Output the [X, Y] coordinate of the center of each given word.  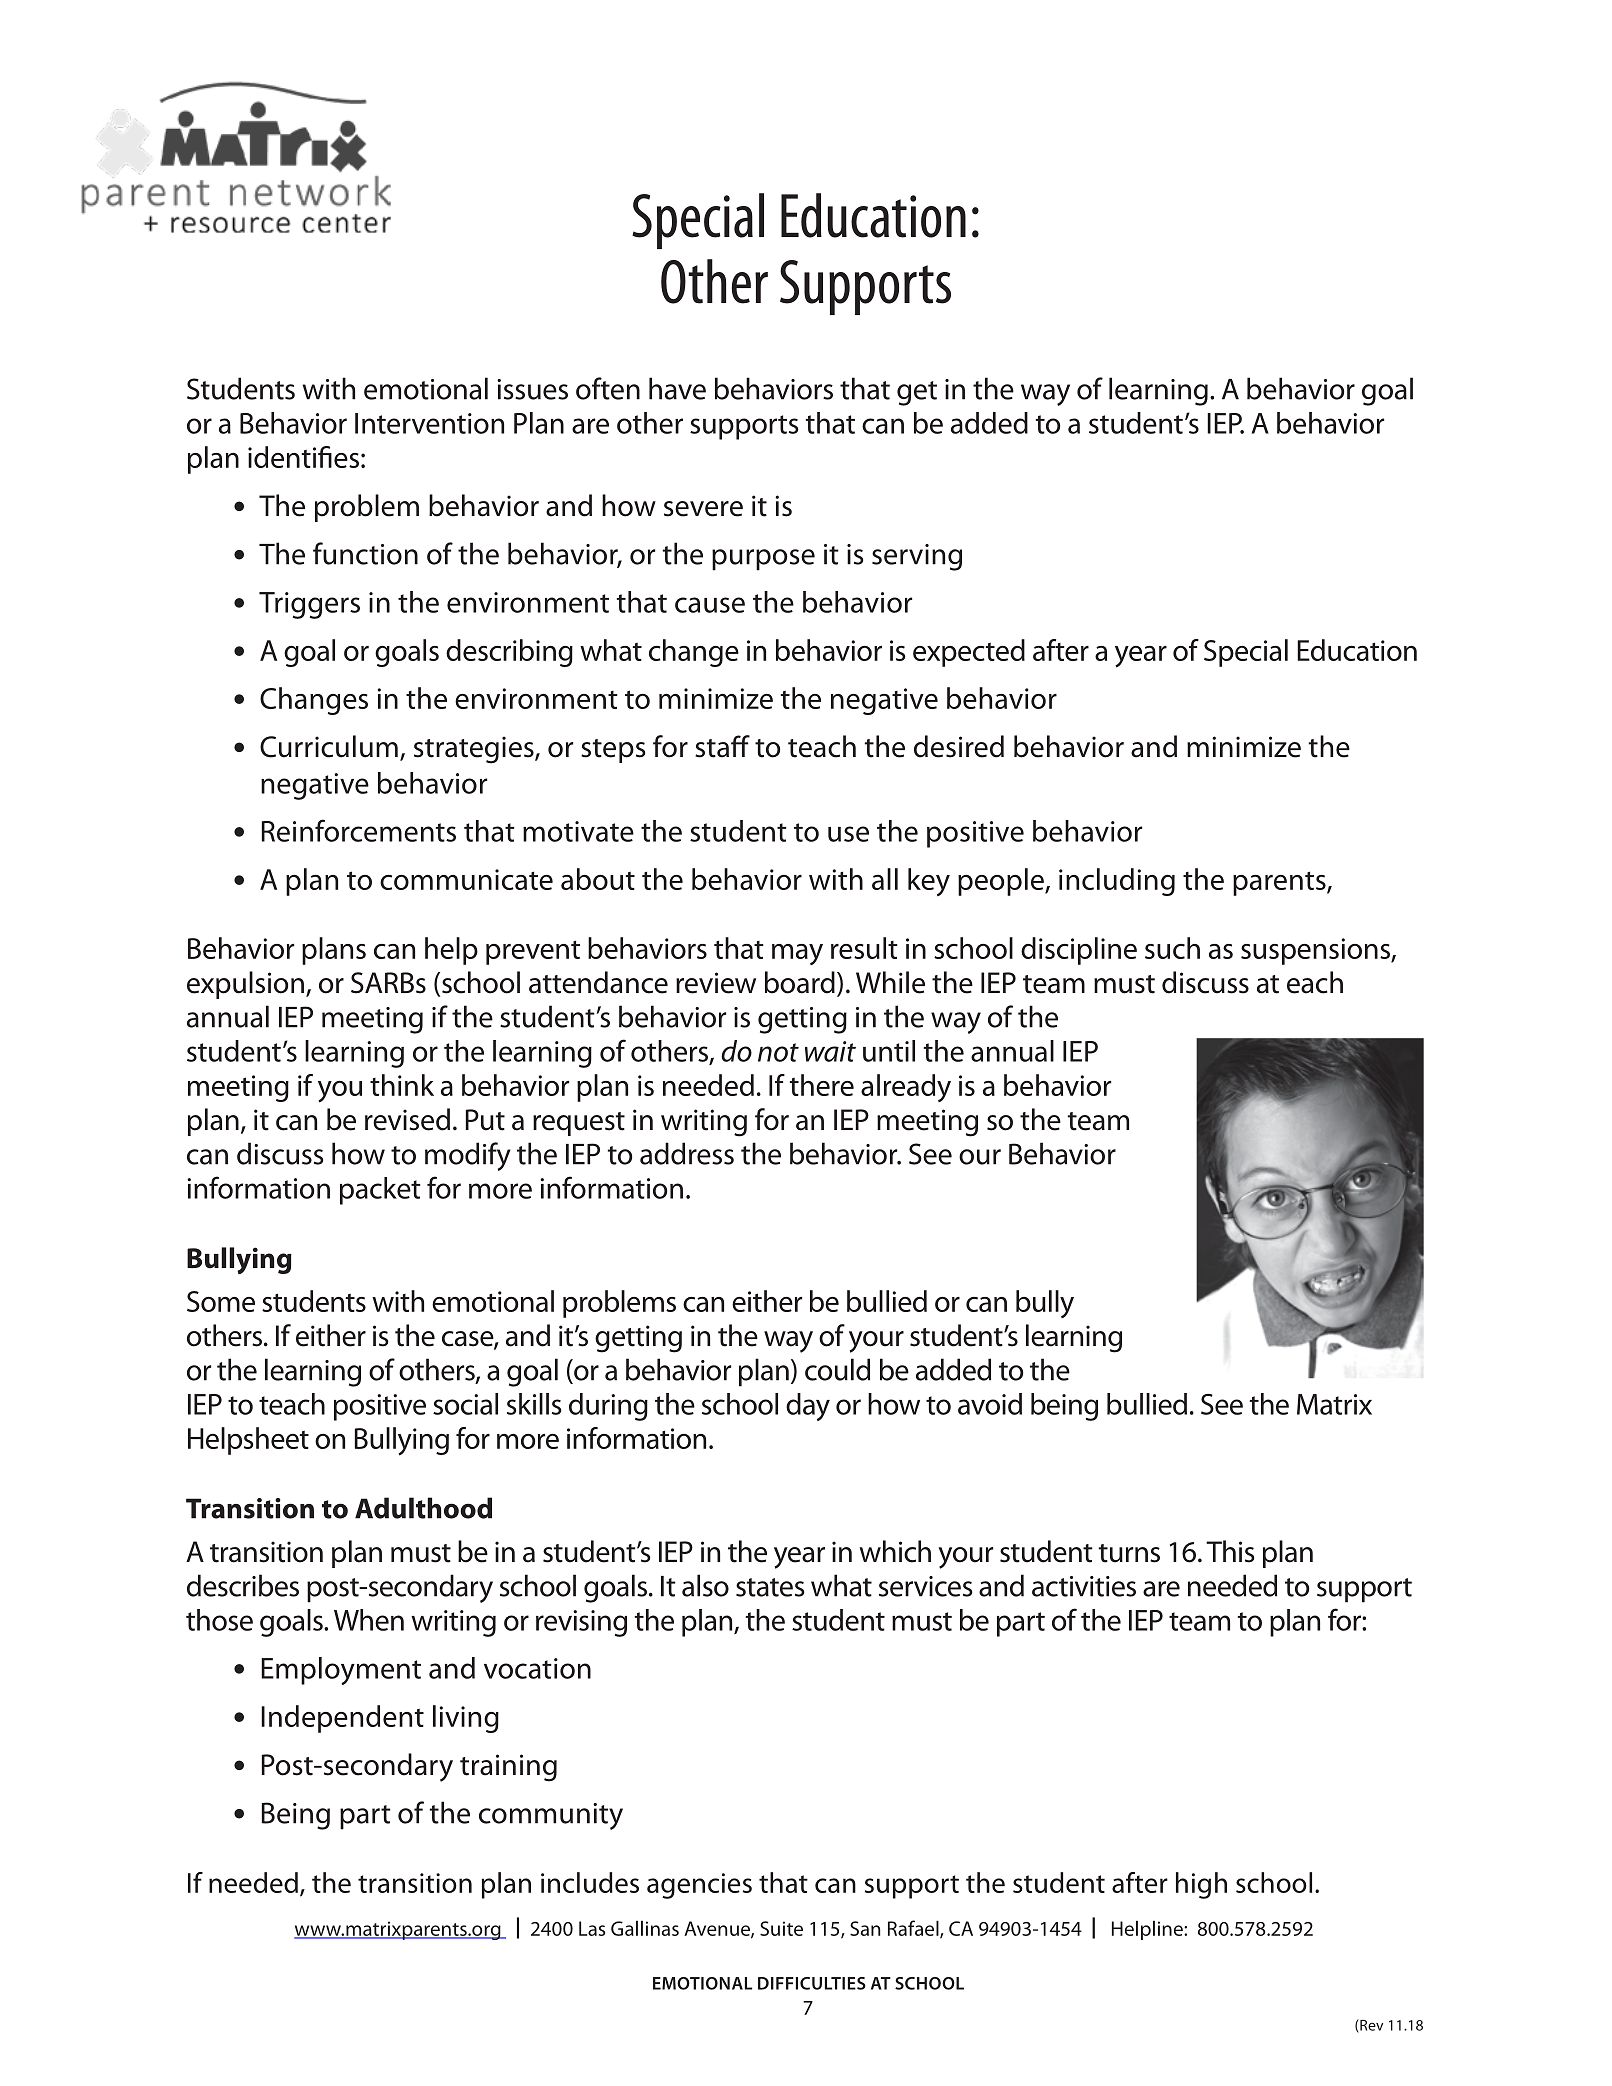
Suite [781, 1928]
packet [380, 1191]
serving [917, 557]
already [906, 1088]
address [687, 1153]
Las [592, 1928]
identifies [303, 457]
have [677, 388]
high [1201, 1885]
